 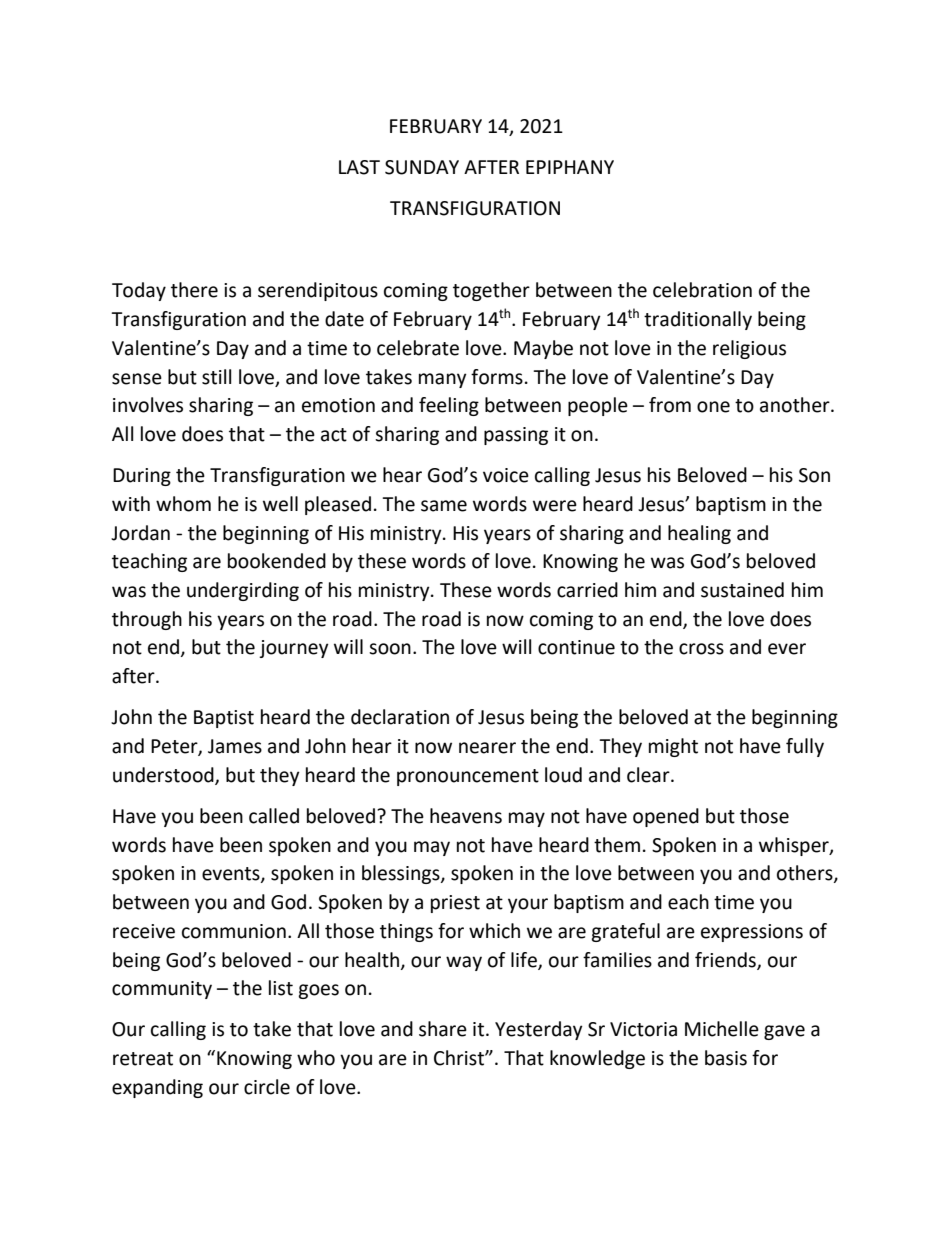 What do you see at coordinates (243, 591) in the document?
I see `undergirding` at bounding box center [243, 591].
